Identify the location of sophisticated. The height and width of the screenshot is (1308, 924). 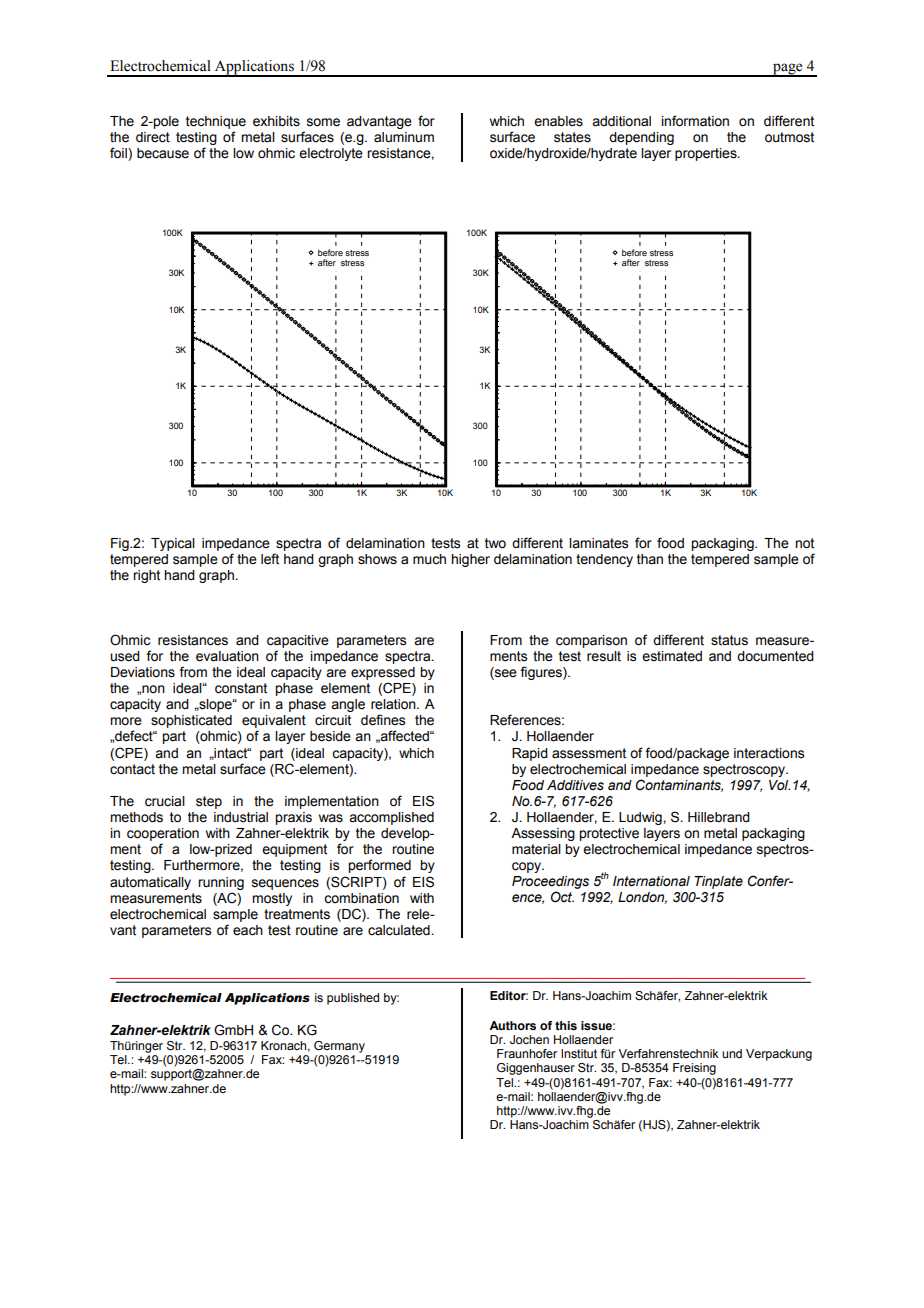
(191, 721).
